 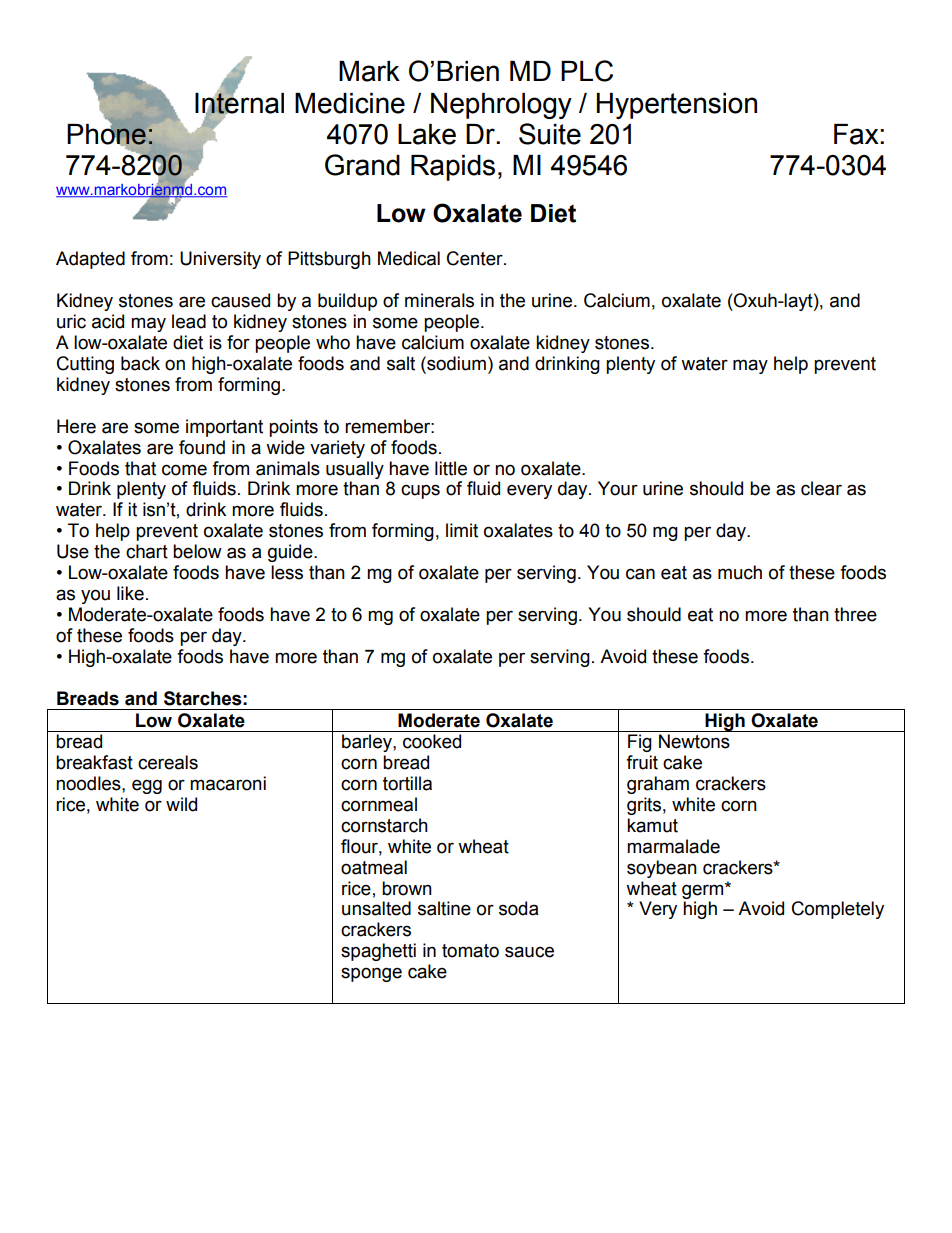 I want to click on Internal, so click(x=239, y=102).
